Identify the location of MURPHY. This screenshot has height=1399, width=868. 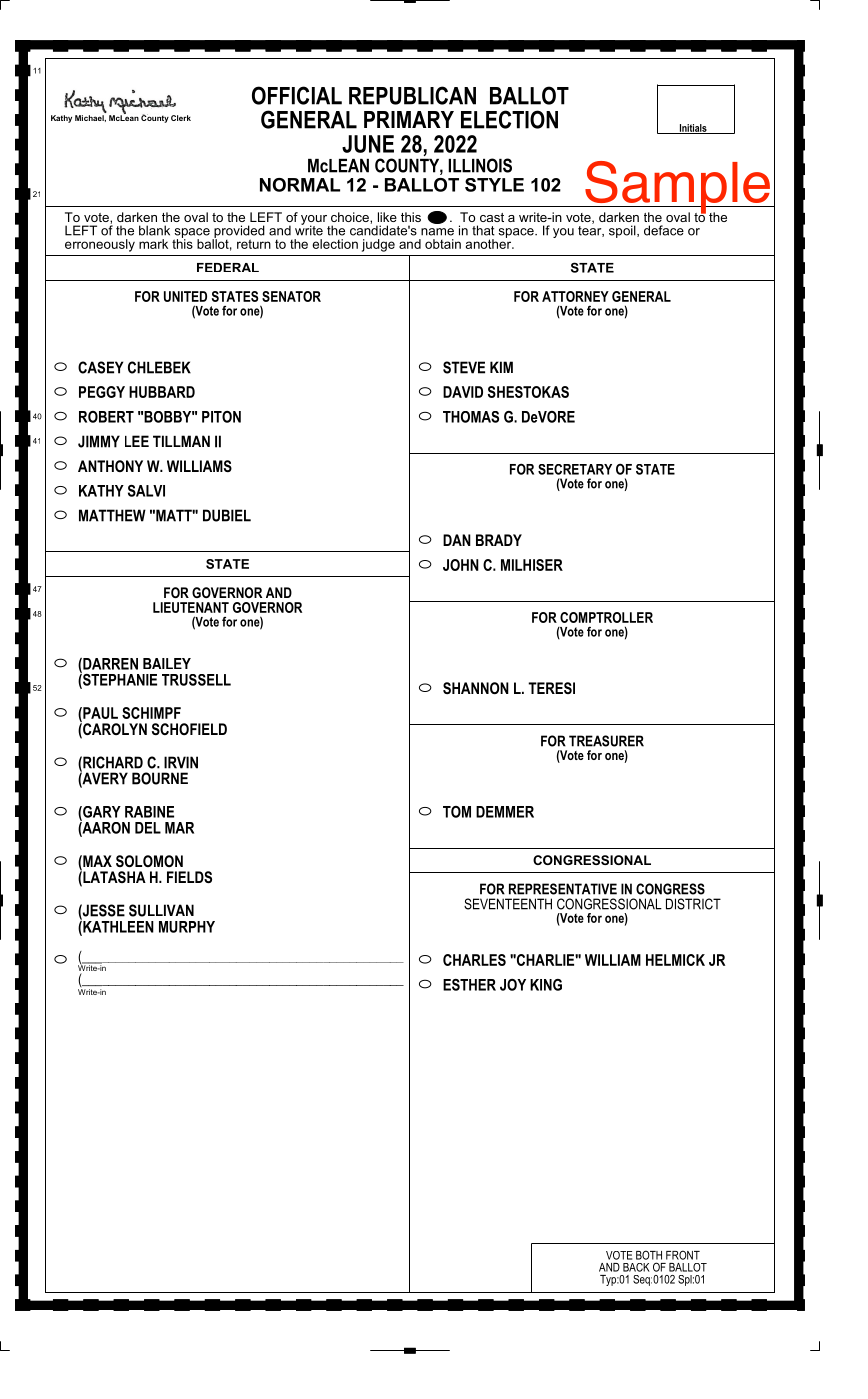
(187, 927).
